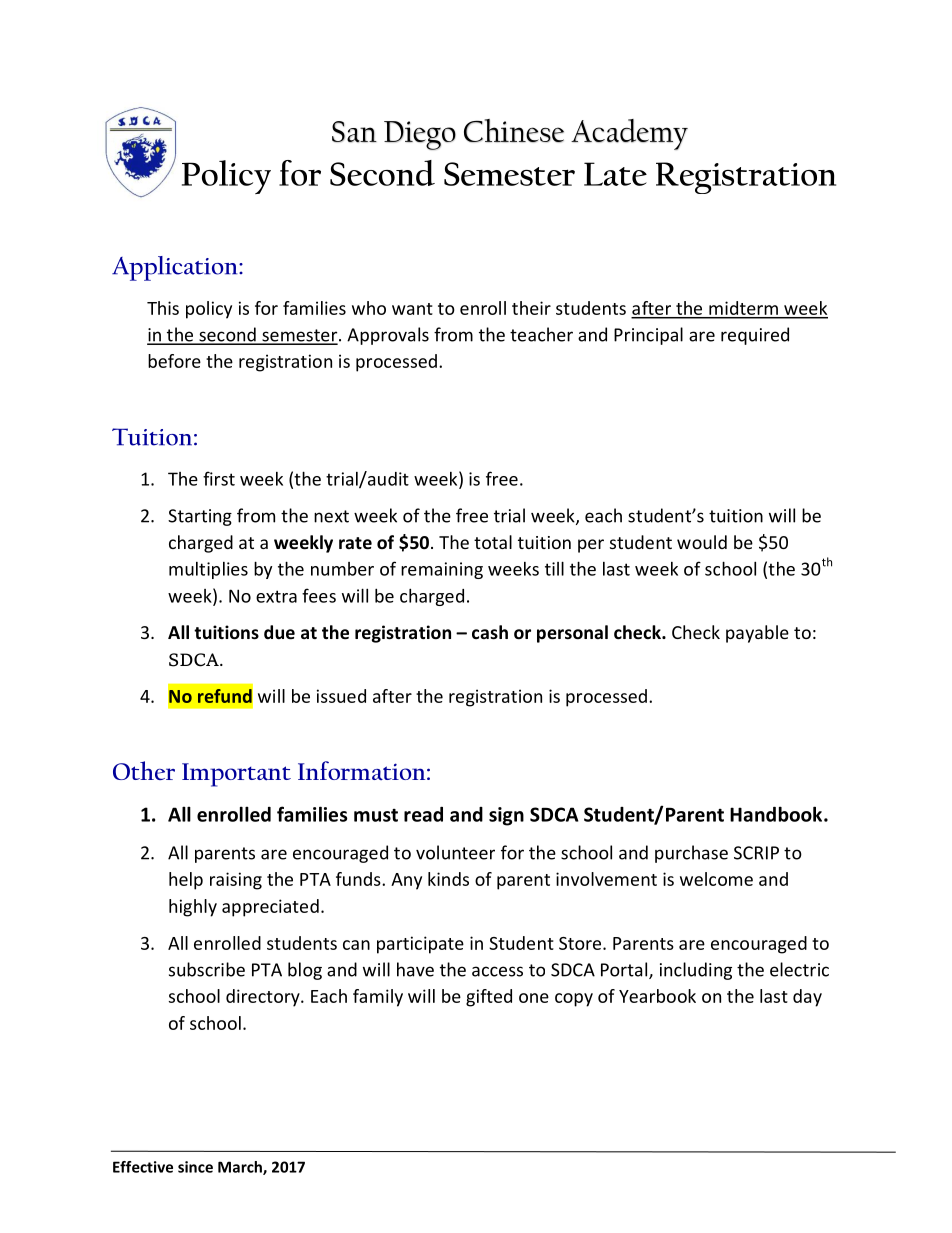 The height and width of the page is (1233, 952). I want to click on San, so click(354, 132).
